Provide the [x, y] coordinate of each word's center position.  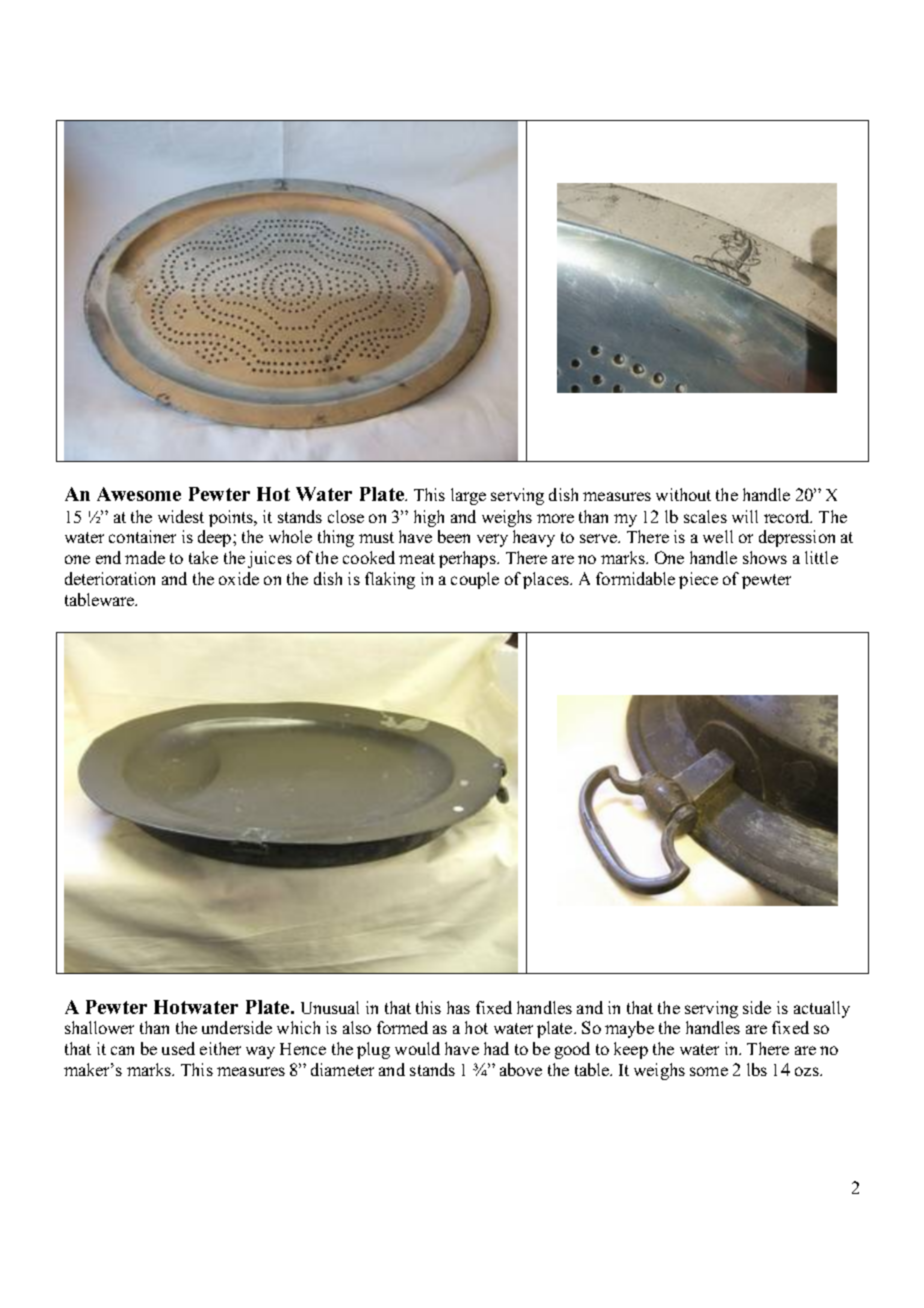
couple [475, 580]
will [745, 516]
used [178, 1048]
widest [181, 516]
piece [698, 580]
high [429, 518]
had [496, 1048]
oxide [239, 578]
